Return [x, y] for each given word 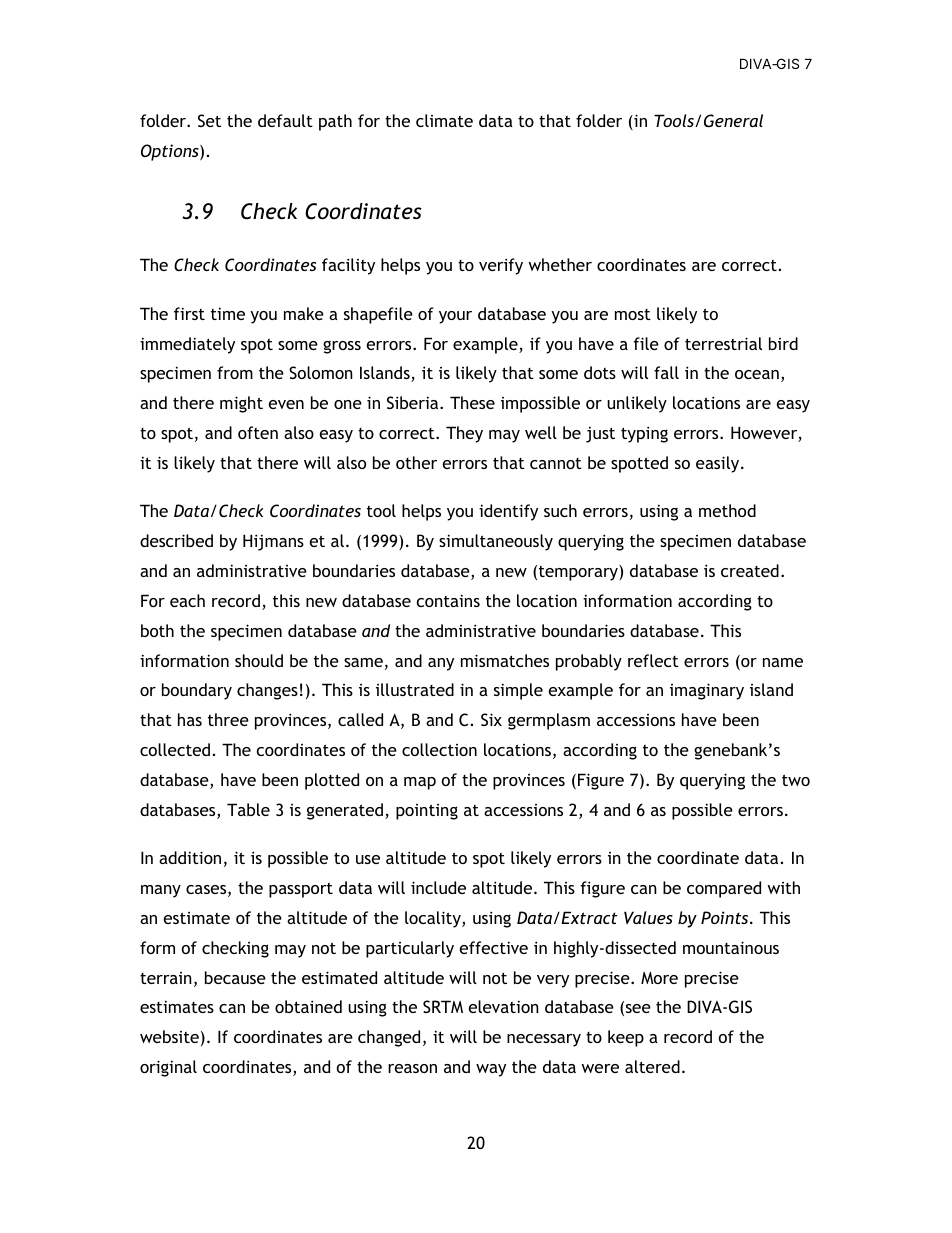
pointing [427, 812]
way [491, 1070]
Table [248, 809]
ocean [757, 374]
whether [560, 264]
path [335, 122]
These [472, 402]
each [187, 600]
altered [652, 1066]
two [796, 780]
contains [448, 600]
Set [209, 120]
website [169, 1036]
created [750, 570]
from [235, 372]
